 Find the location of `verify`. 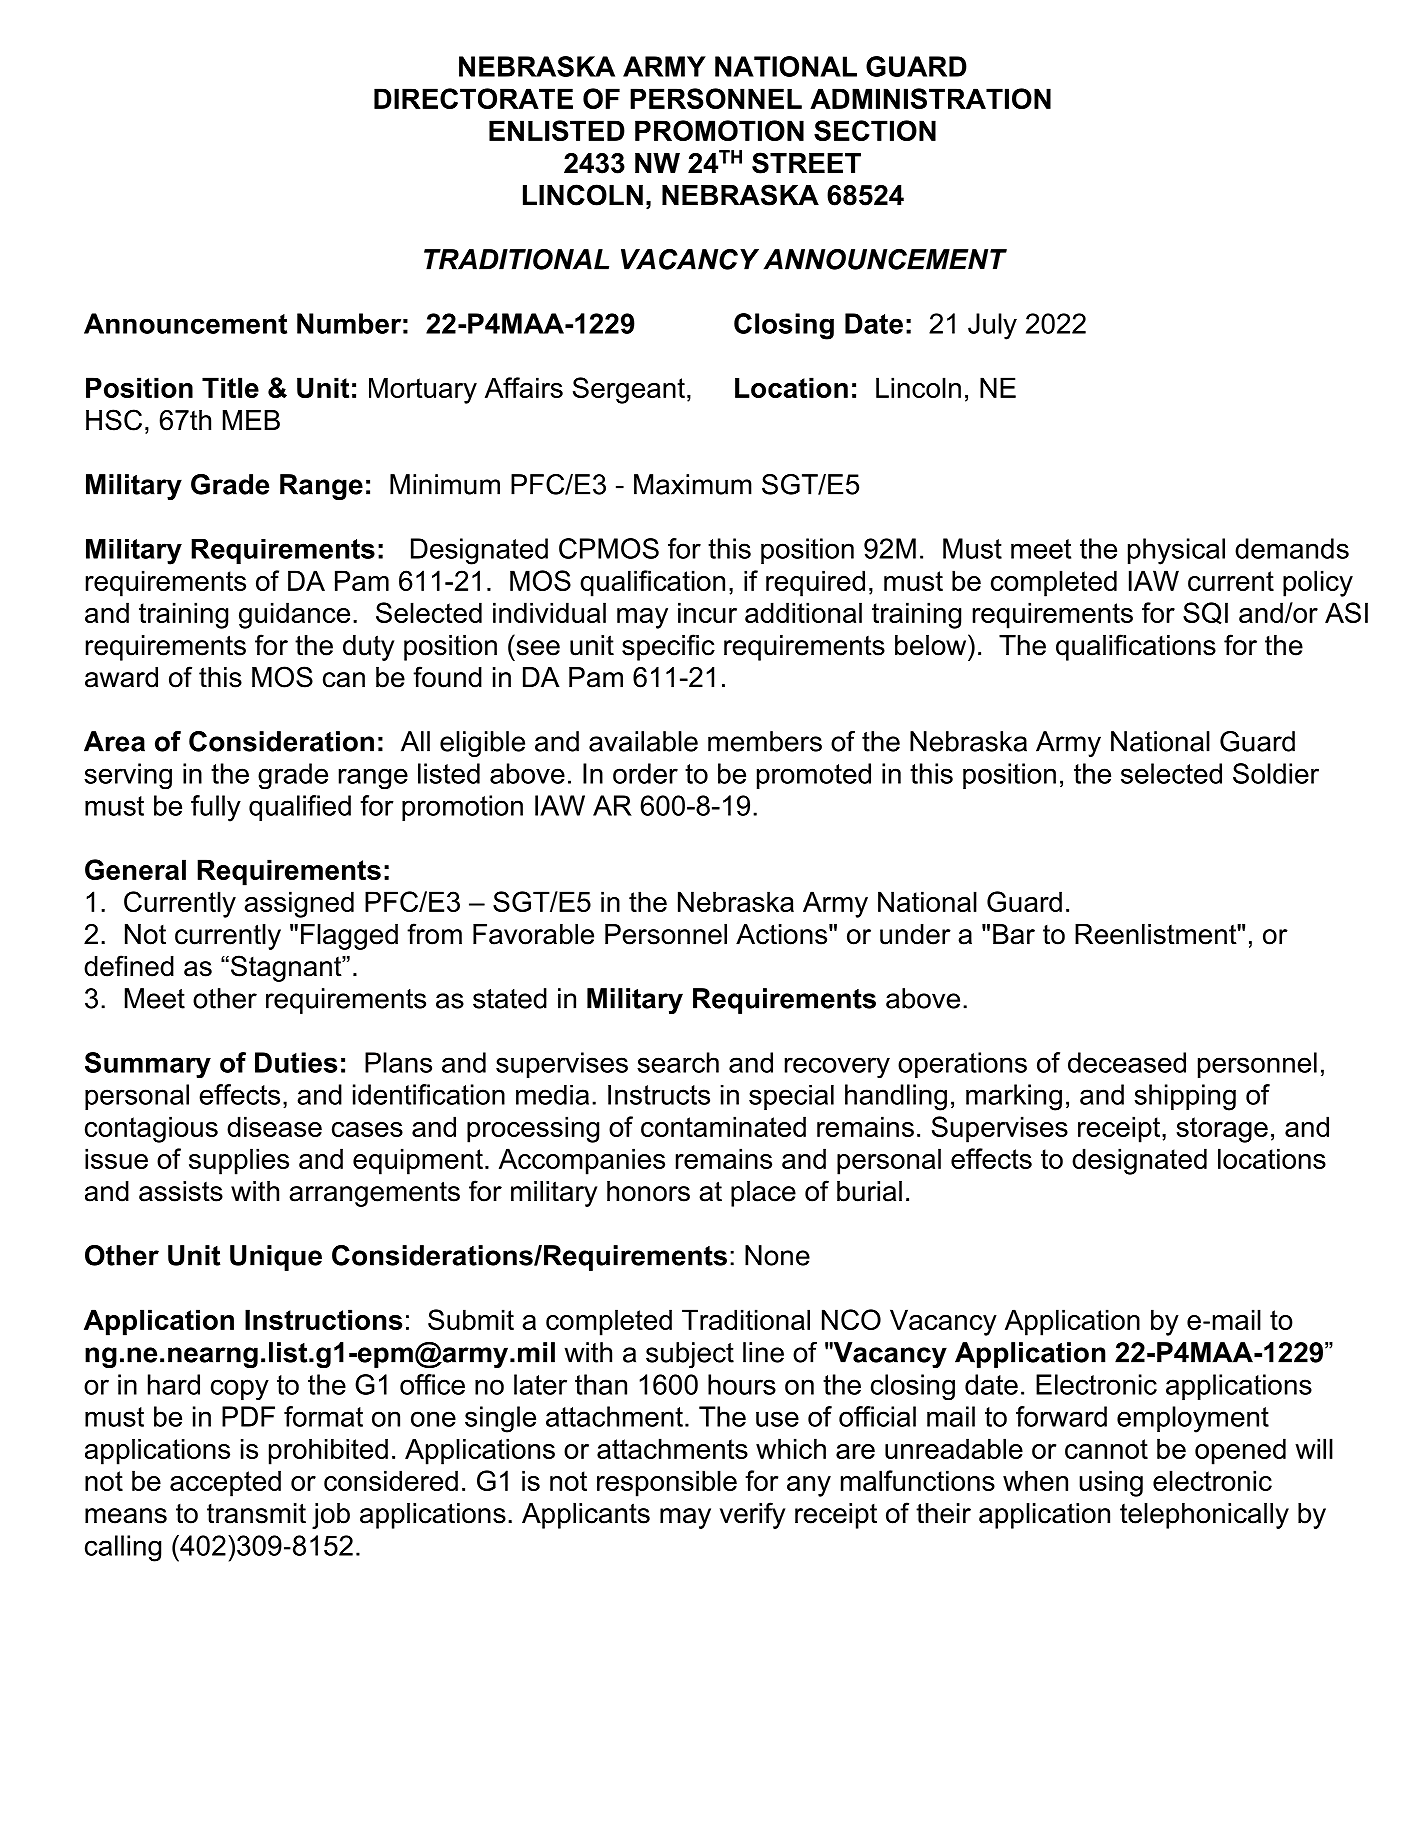

verify is located at coordinates (752, 1515).
